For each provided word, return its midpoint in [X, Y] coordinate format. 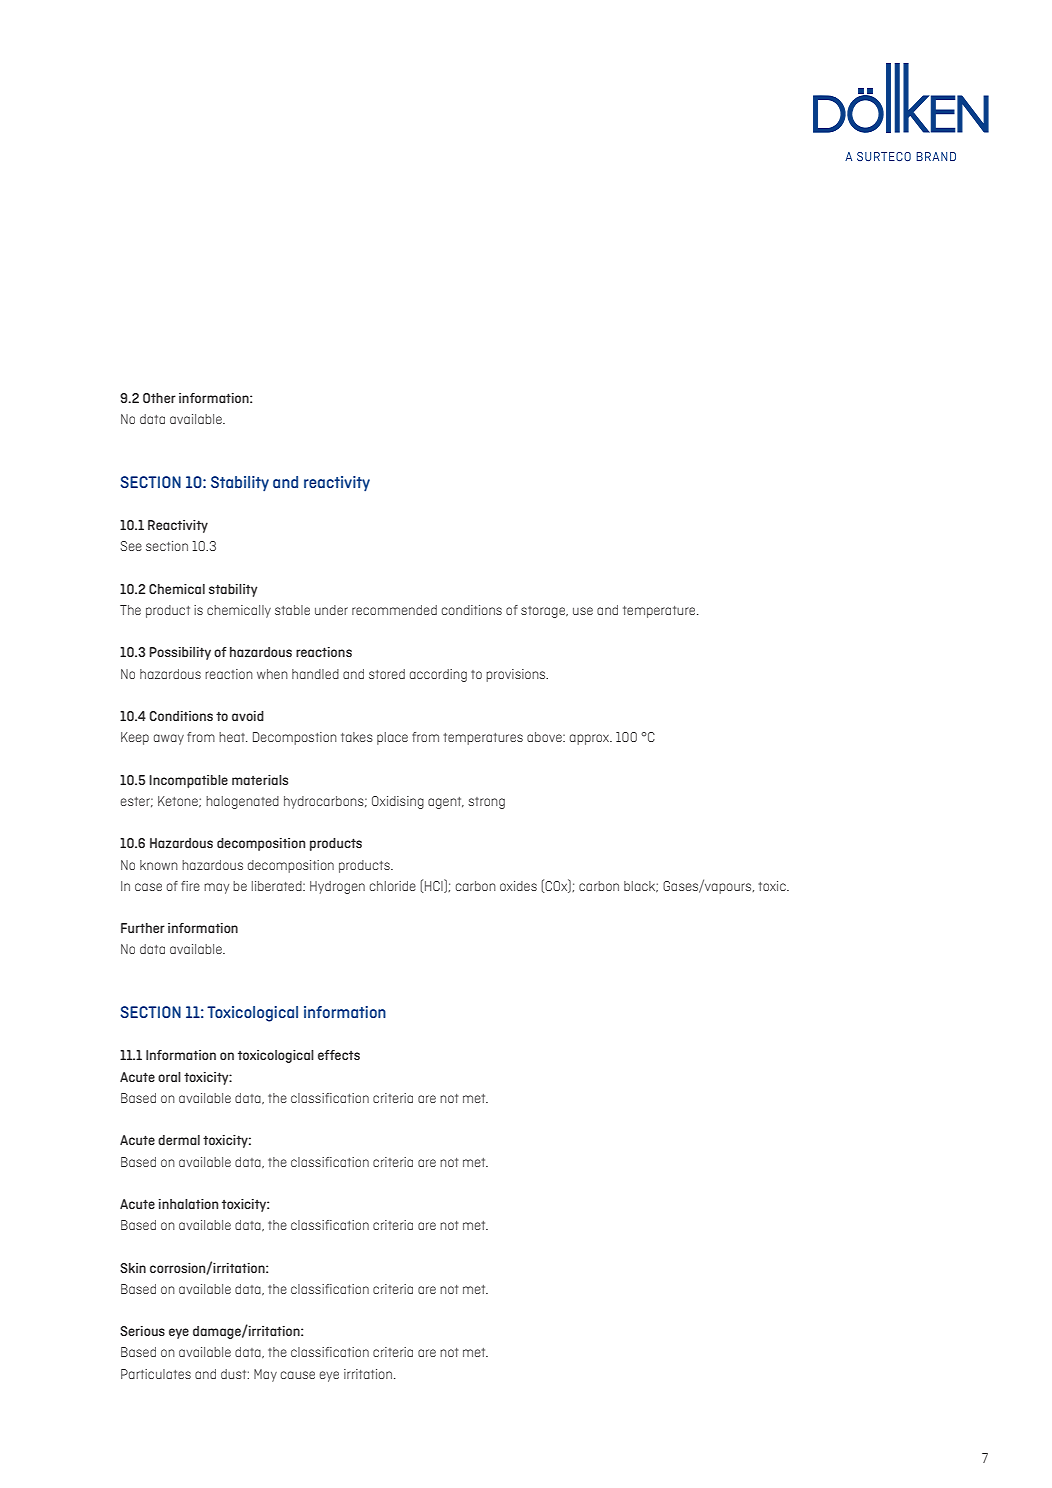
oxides [518, 886]
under [331, 610]
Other [159, 398]
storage [544, 612]
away [169, 739]
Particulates [156, 1374]
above [545, 737]
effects [339, 1055]
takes [357, 737]
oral [169, 1077]
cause [298, 1375]
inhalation [188, 1204]
